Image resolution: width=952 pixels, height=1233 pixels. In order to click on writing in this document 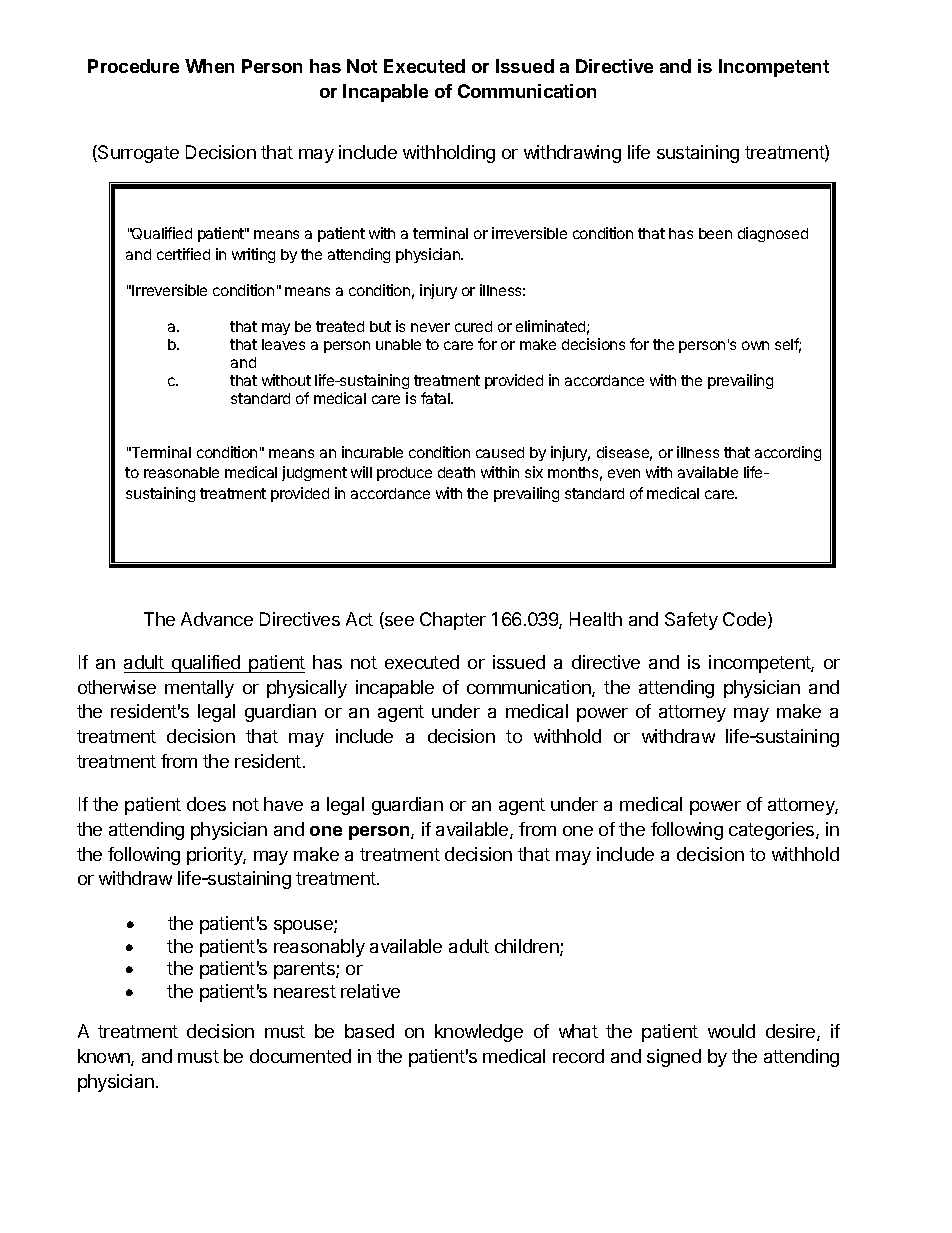, I will do `click(253, 255)`.
